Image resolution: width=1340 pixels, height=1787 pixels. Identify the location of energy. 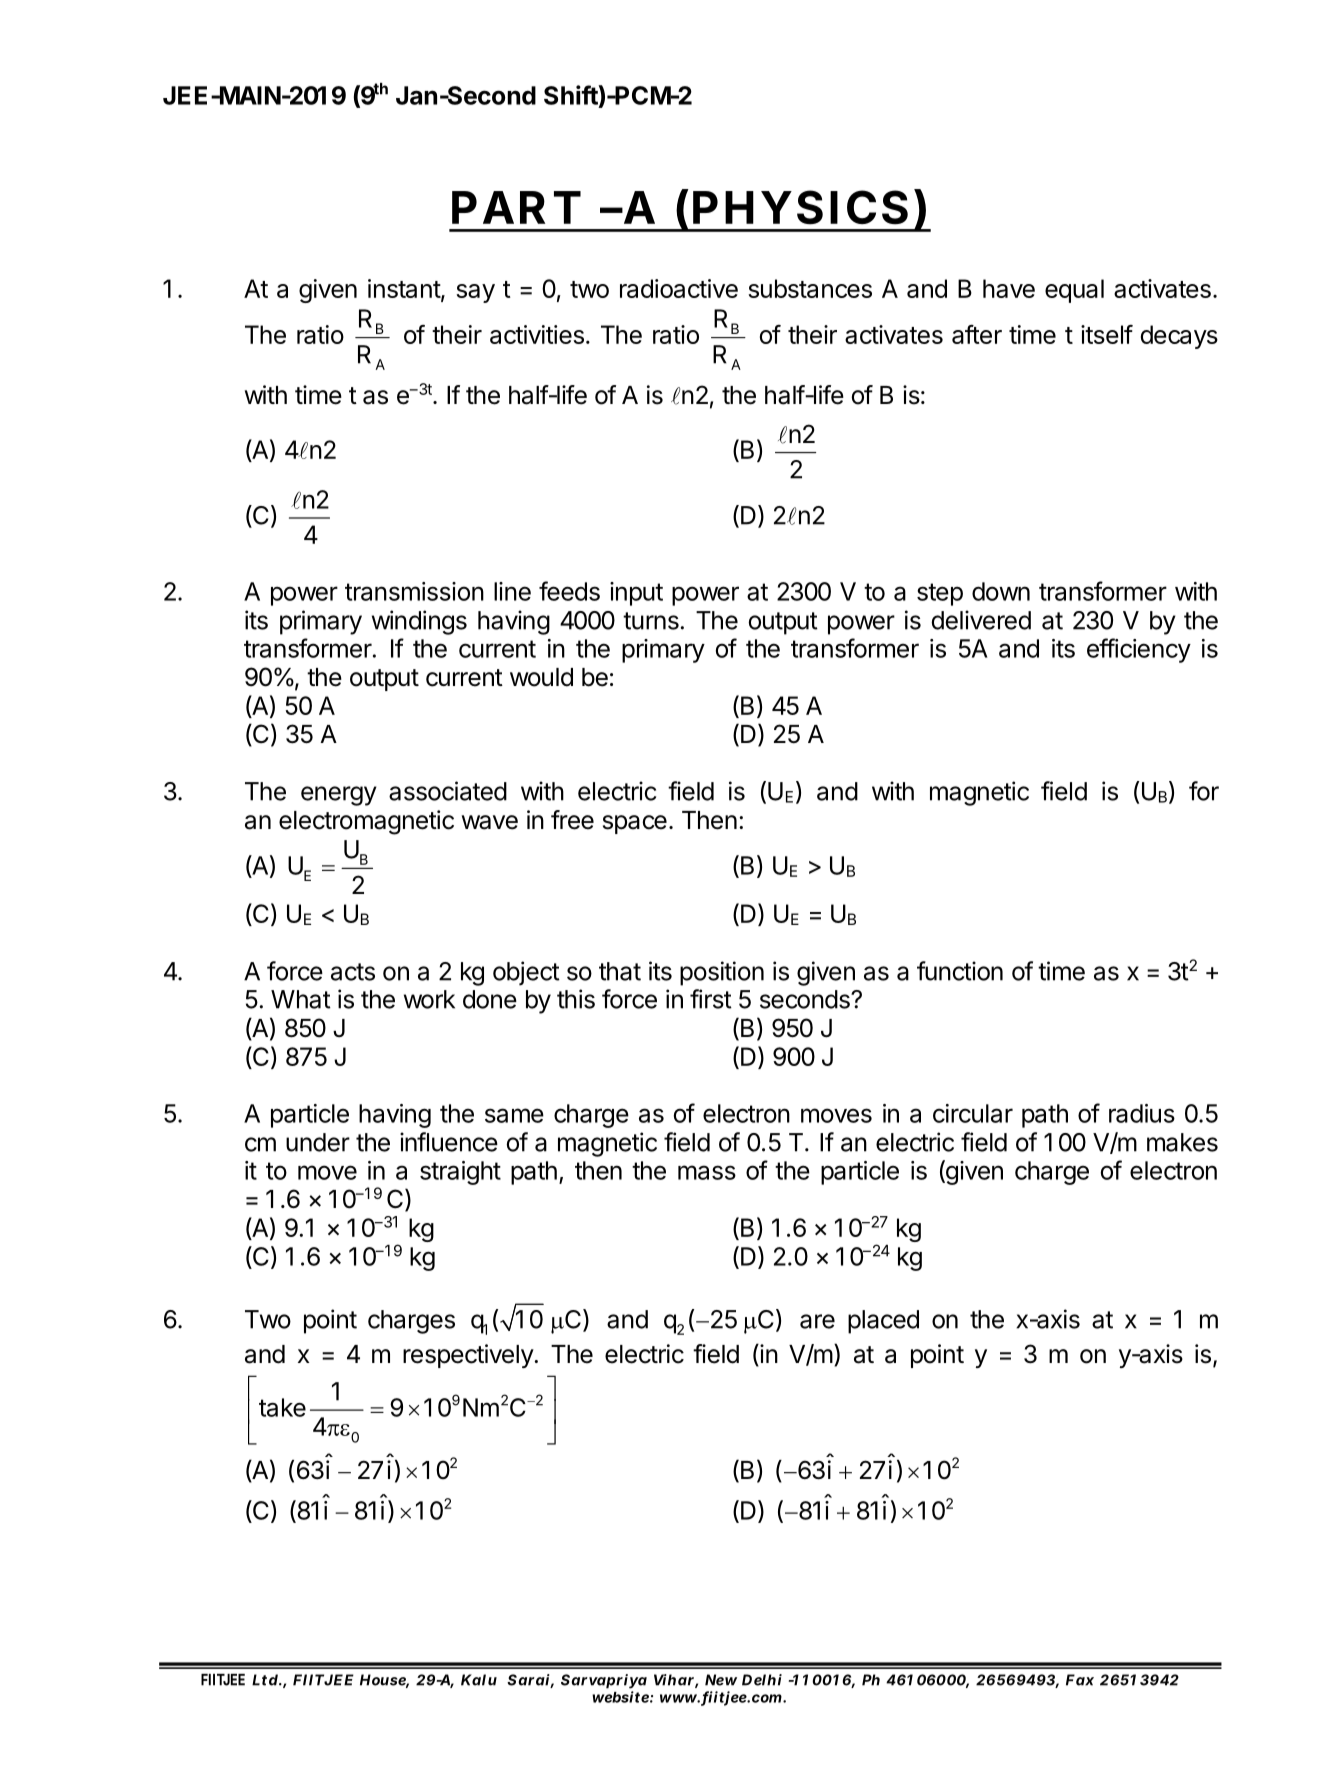
(339, 796).
